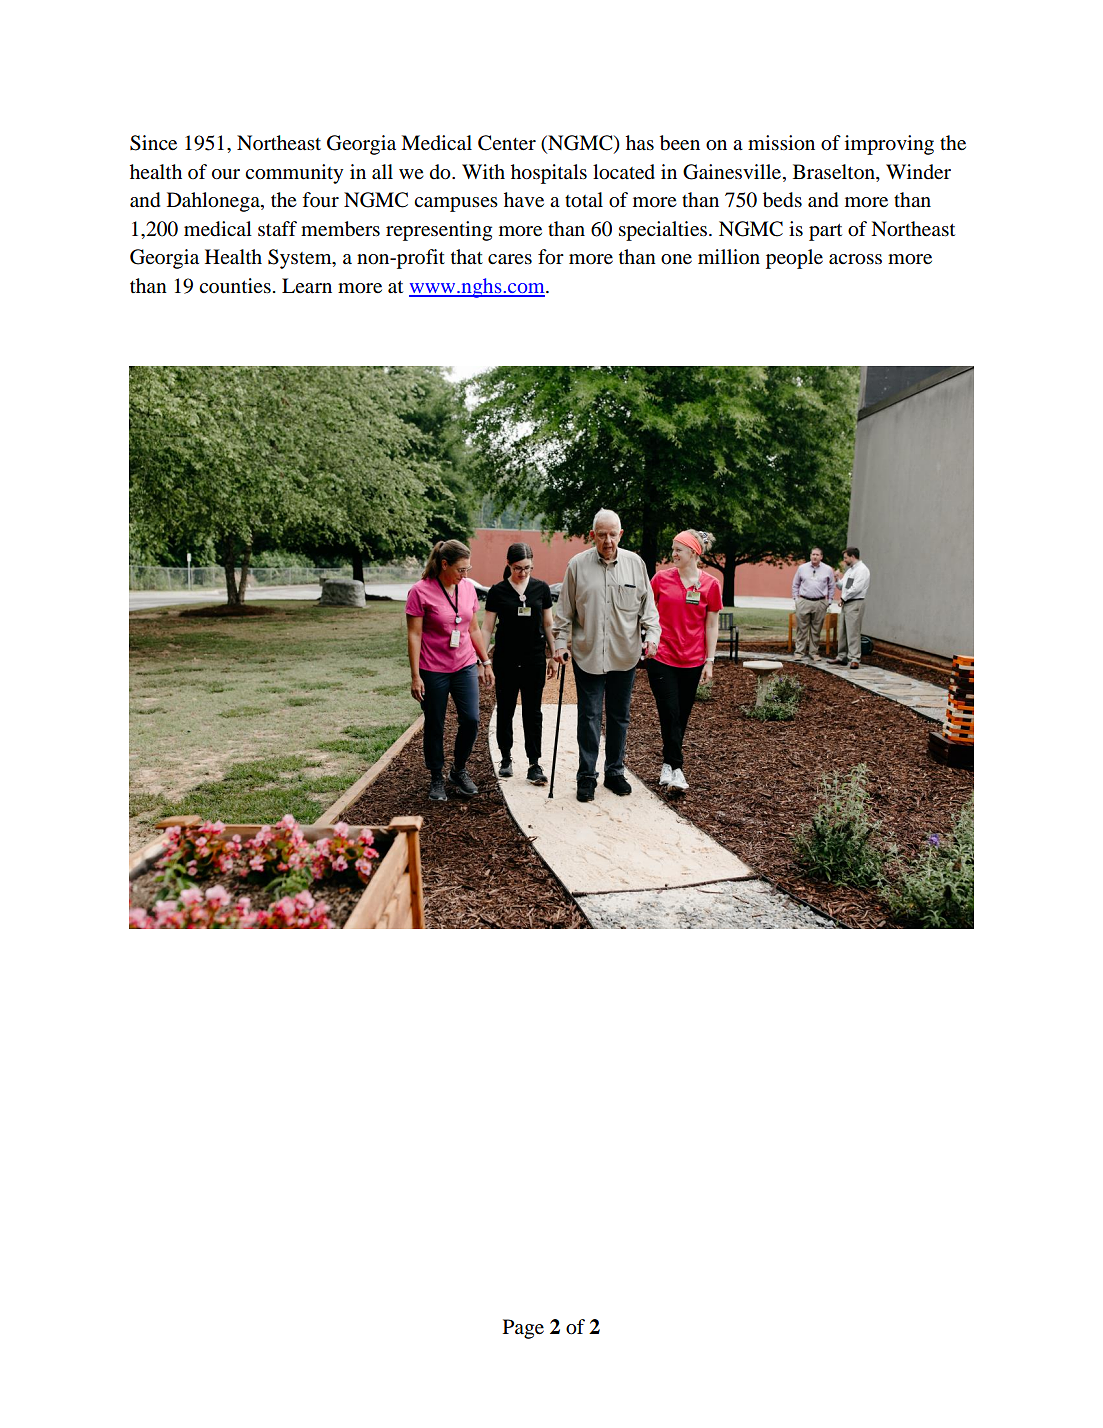 This document has width=1103, height=1428. I want to click on Page, so click(523, 1329).
